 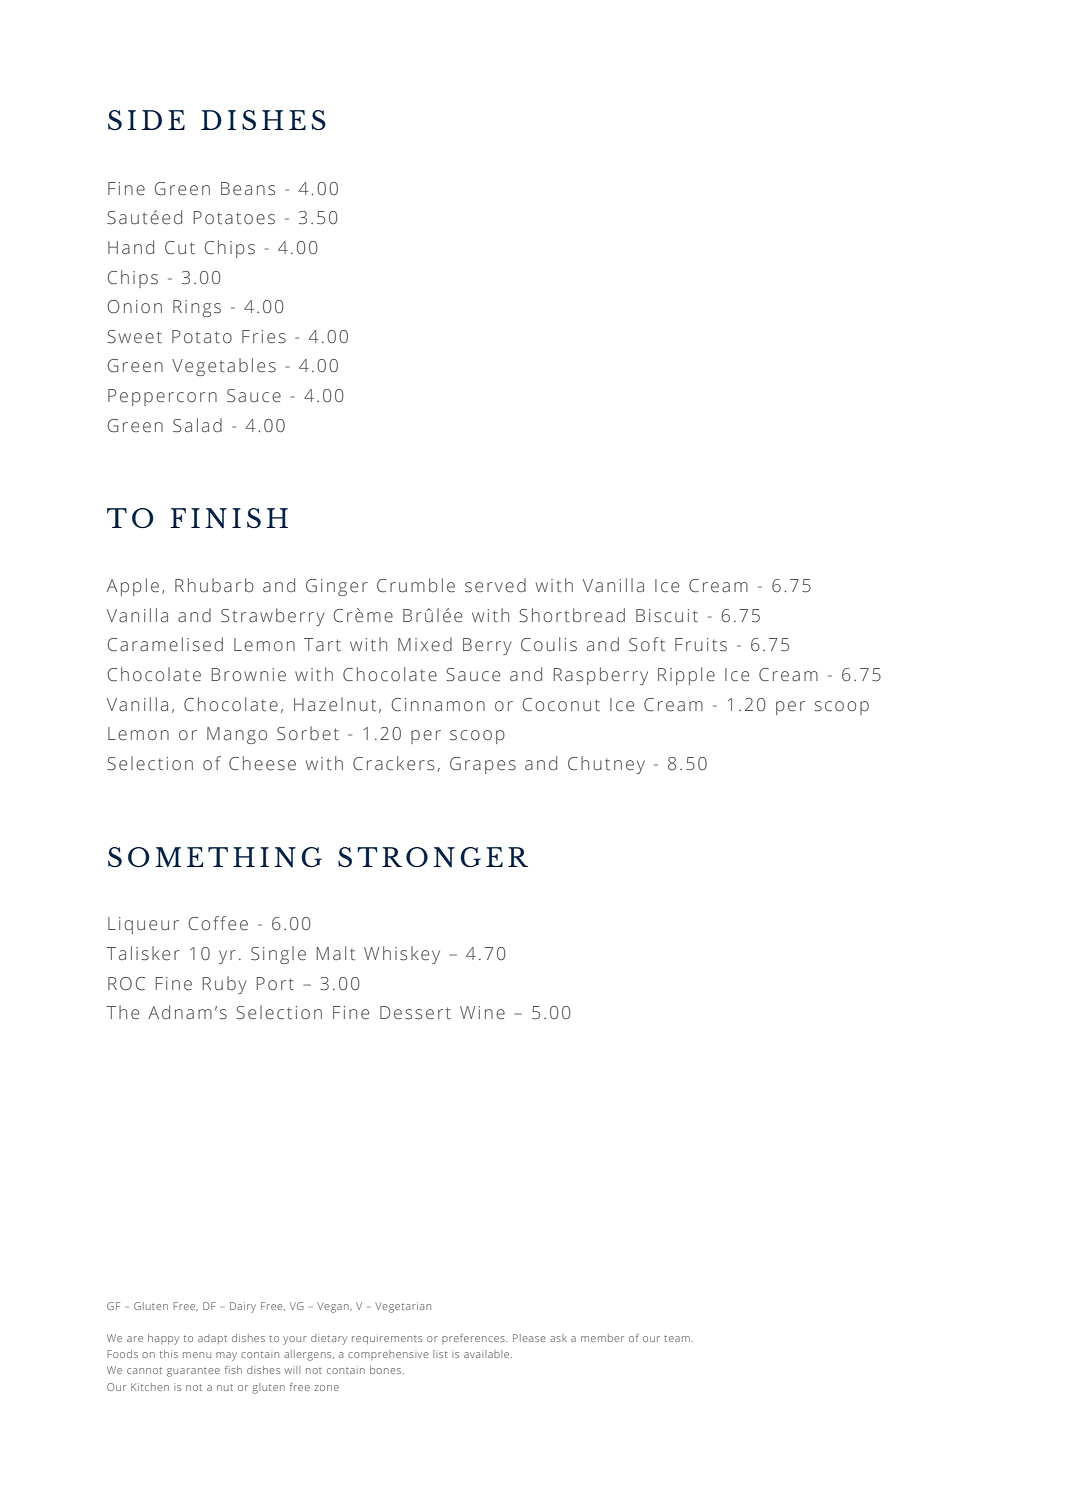 I want to click on served, so click(x=495, y=585).
